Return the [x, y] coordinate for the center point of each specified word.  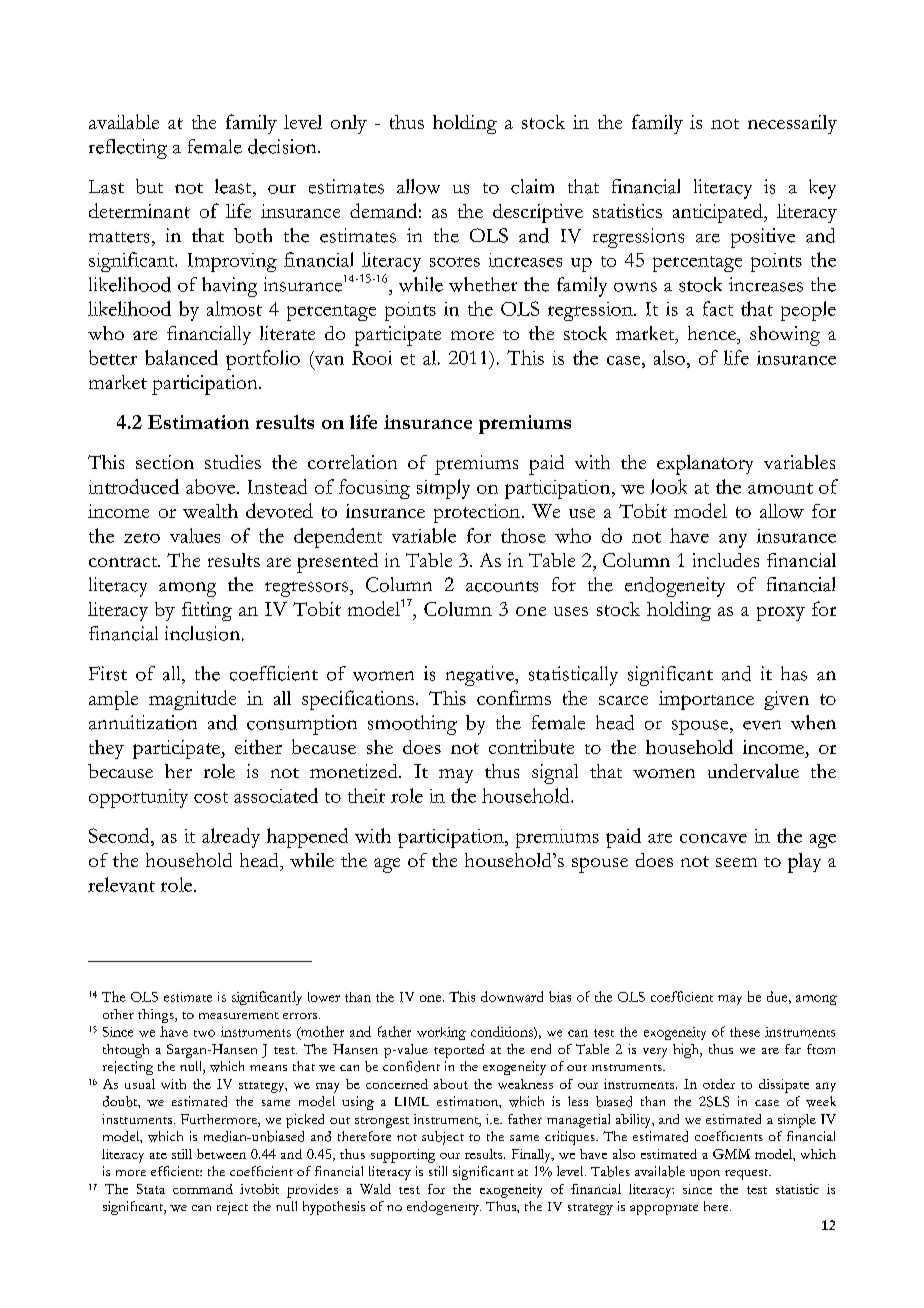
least [234, 186]
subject [443, 1138]
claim [532, 186]
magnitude [192, 700]
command [203, 1189]
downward [512, 996]
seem [736, 862]
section [165, 462]
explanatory [705, 465]
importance [706, 700]
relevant [121, 884]
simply [443, 489]
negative [481, 676]
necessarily [792, 124]
